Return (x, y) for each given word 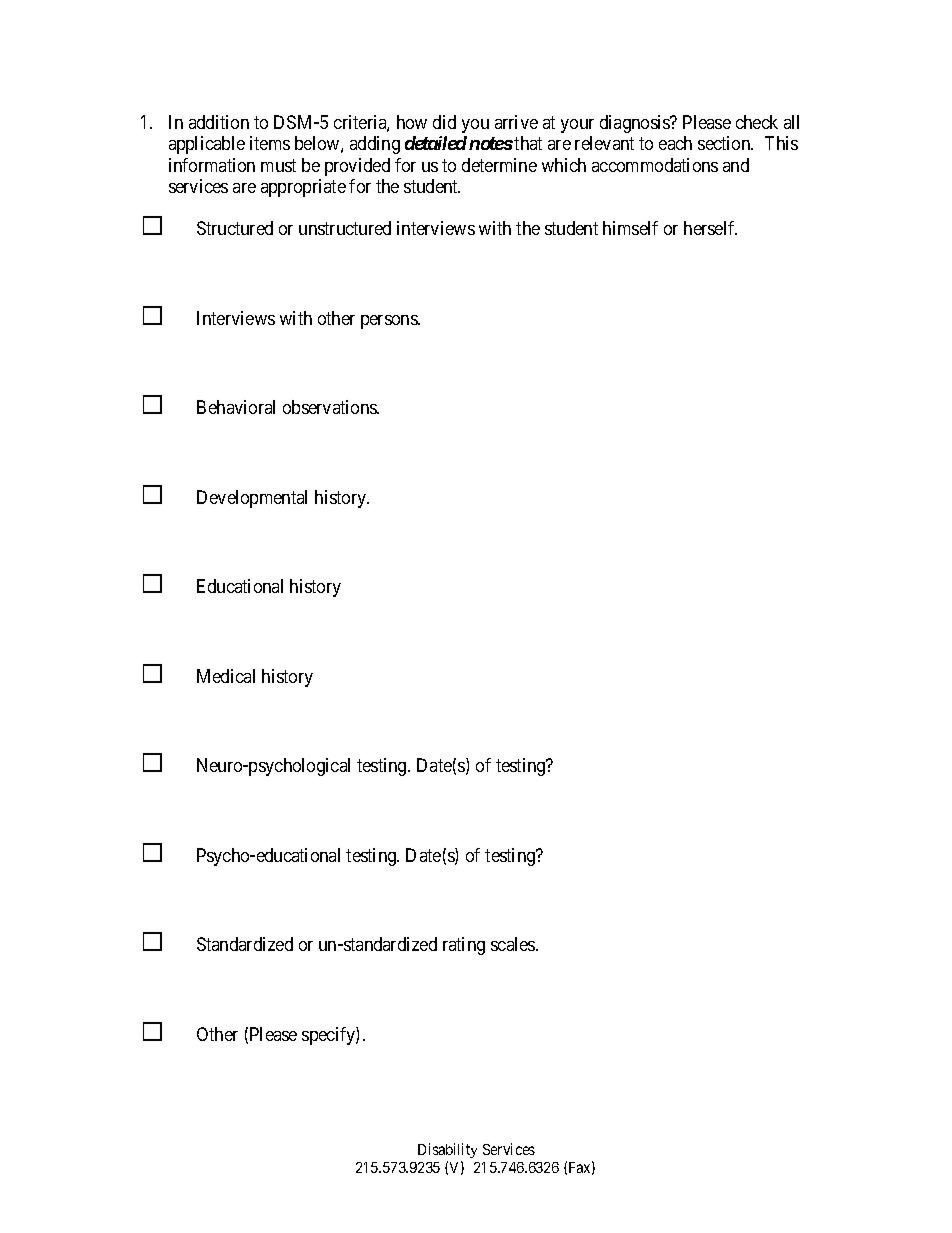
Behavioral (236, 407)
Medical (226, 676)
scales (514, 944)
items (270, 143)
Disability (447, 1150)
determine (499, 165)
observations (331, 407)
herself (710, 228)
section (725, 143)
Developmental (252, 499)
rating (464, 946)
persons (390, 322)
